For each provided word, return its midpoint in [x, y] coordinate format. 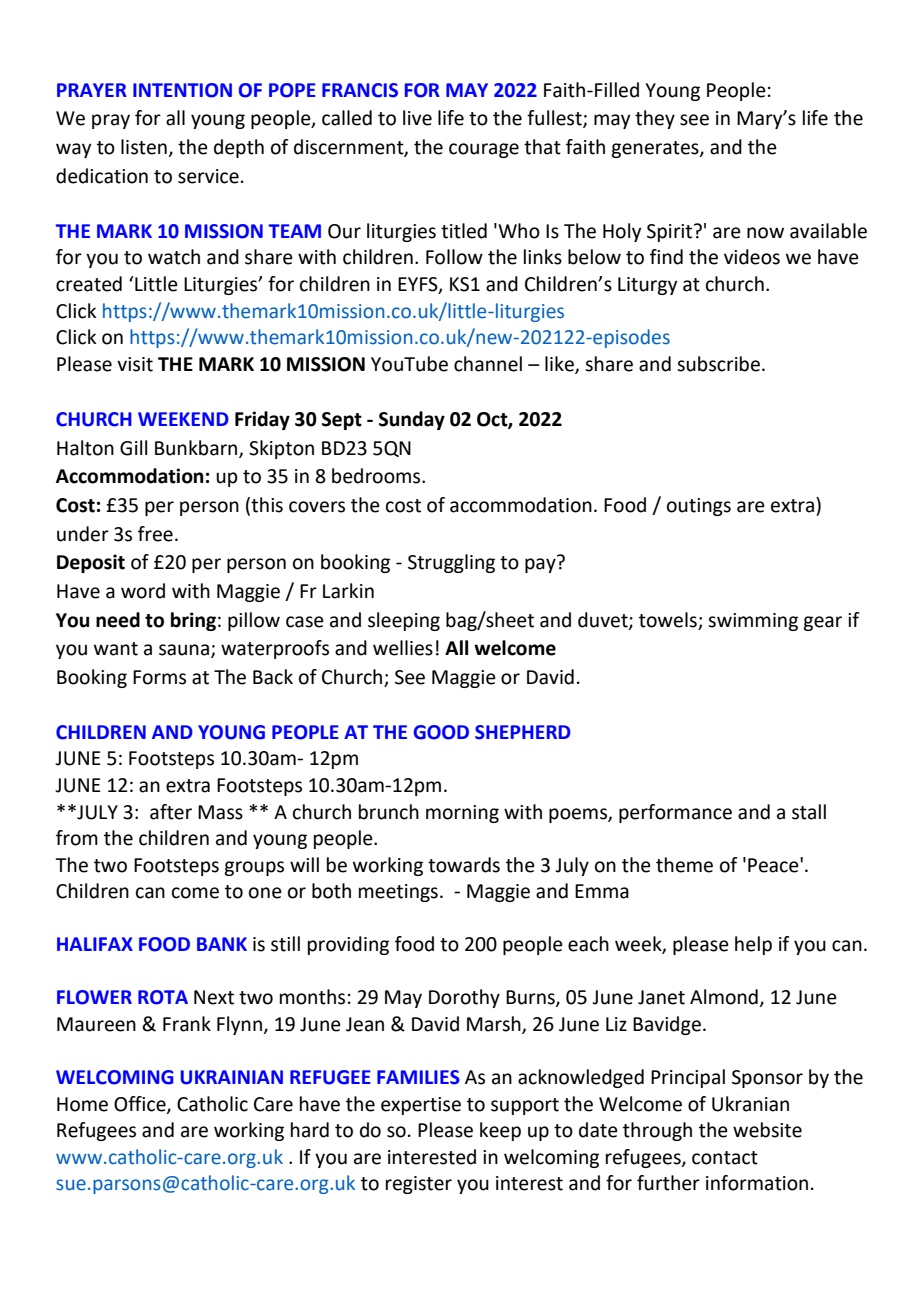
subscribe [718, 364]
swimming [753, 622]
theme [684, 865]
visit [135, 364]
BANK [222, 944]
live [417, 118]
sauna [184, 650]
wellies [403, 648]
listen [144, 147]
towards [464, 865]
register [419, 1185]
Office [141, 1104]
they [655, 119]
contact [725, 1158]
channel [488, 364]
